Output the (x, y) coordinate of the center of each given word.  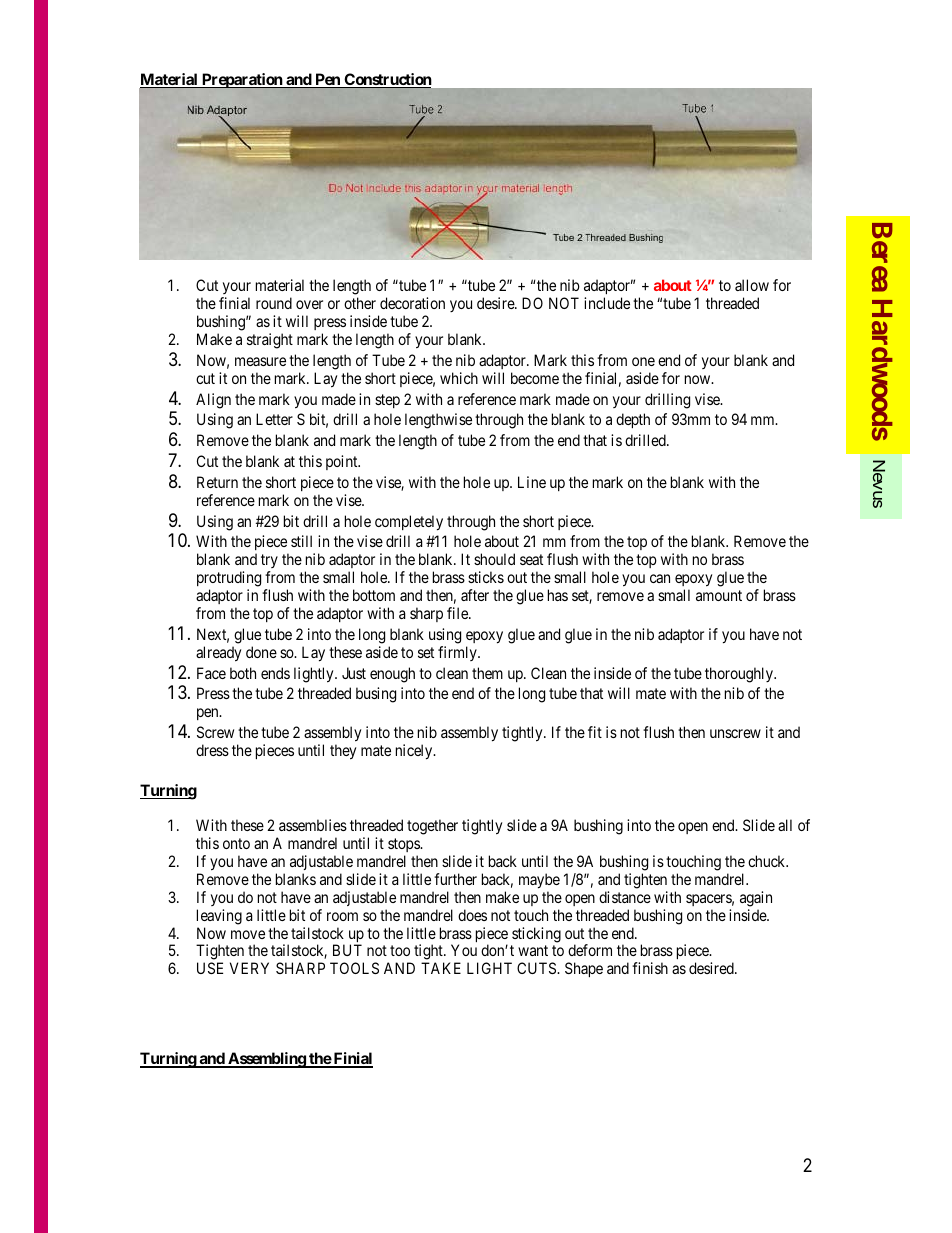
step (387, 401)
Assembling (266, 1060)
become (535, 378)
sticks (486, 577)
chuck (768, 861)
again (756, 899)
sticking (536, 935)
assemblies (313, 825)
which (459, 378)
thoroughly (740, 675)
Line (532, 482)
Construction (386, 80)
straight (270, 341)
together (432, 827)
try (269, 563)
